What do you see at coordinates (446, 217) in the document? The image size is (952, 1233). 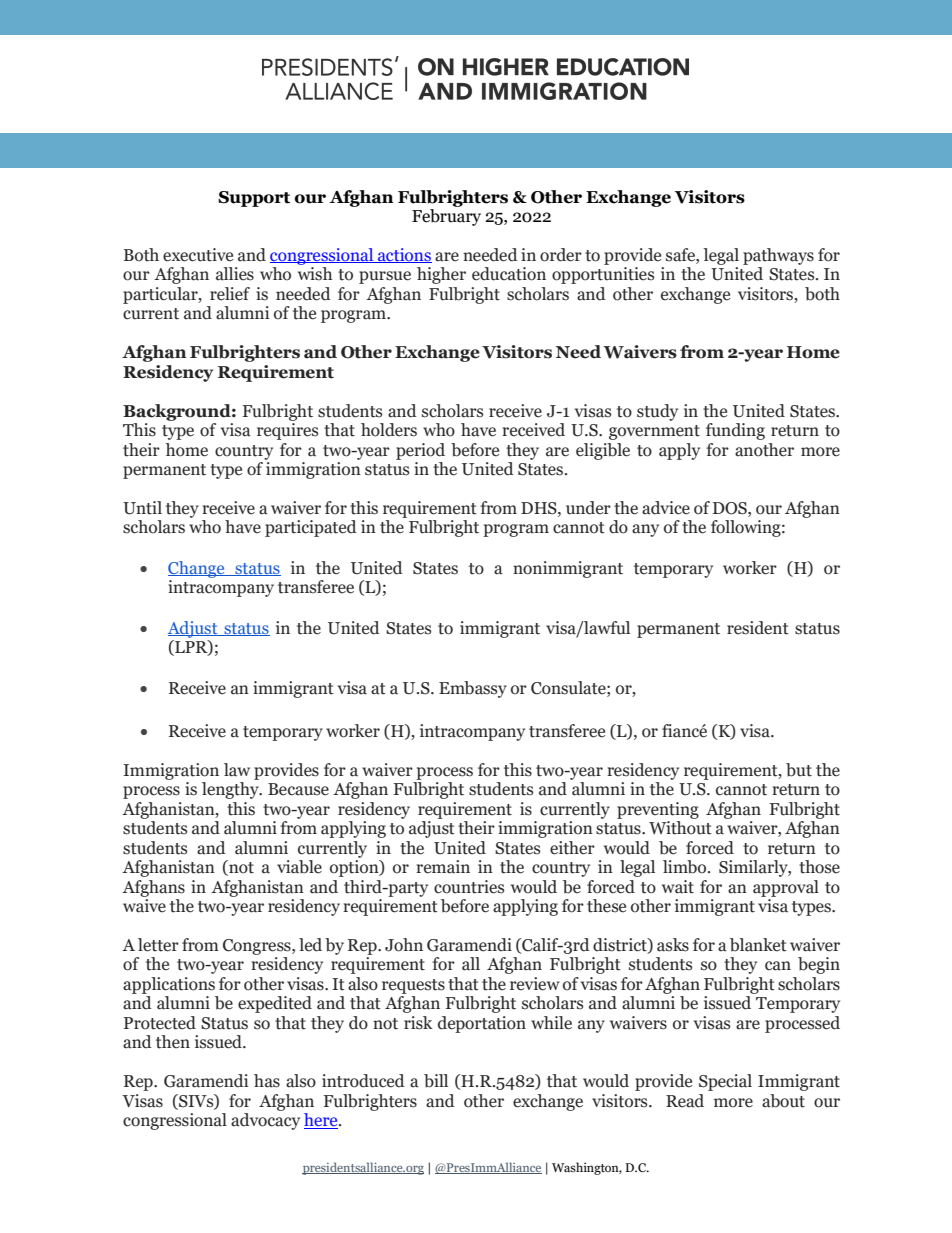 I see `February` at bounding box center [446, 217].
